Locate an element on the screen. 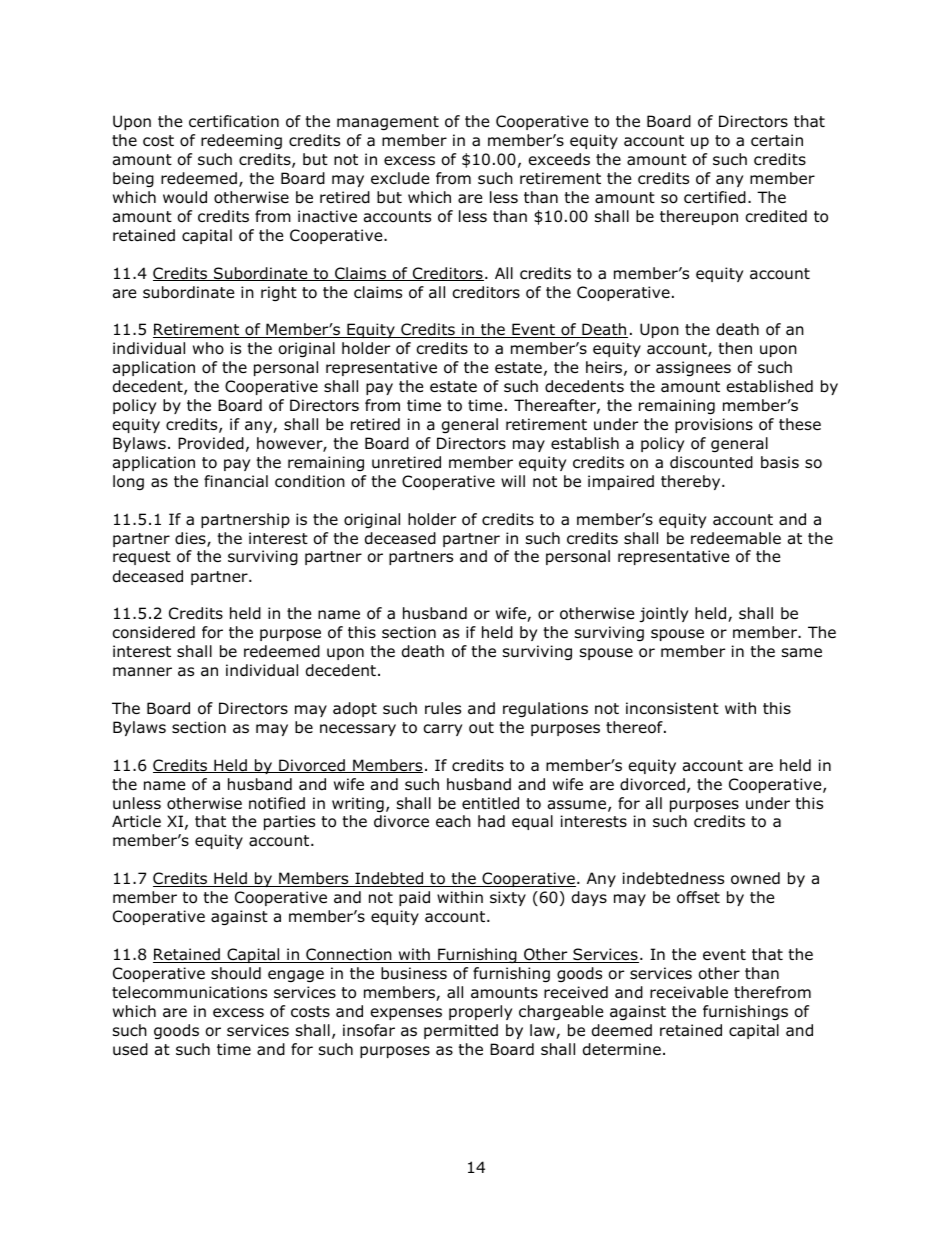 The width and height of the screenshot is (952, 1233). out is located at coordinates (481, 728).
